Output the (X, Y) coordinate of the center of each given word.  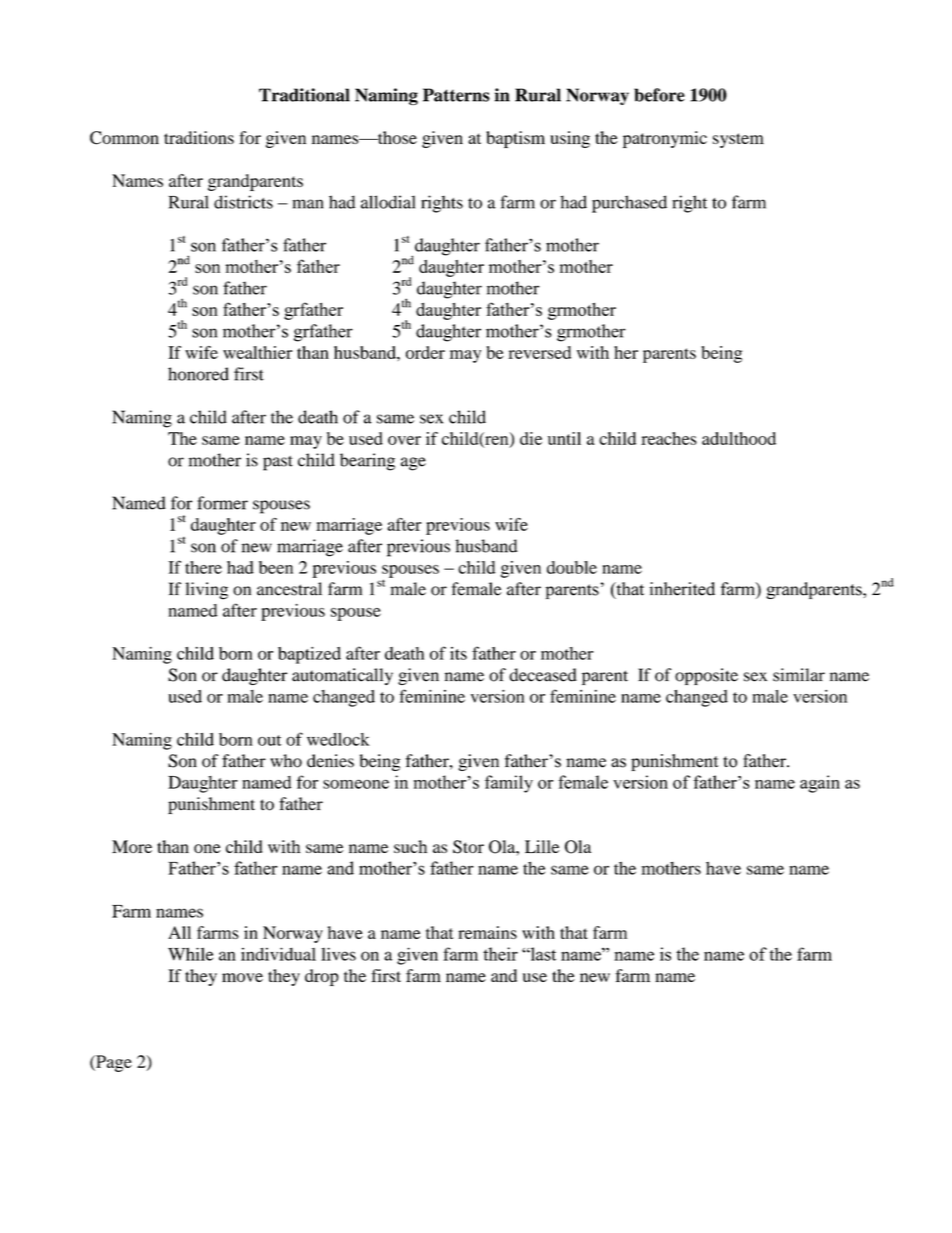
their (500, 954)
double (572, 567)
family (509, 784)
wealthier (257, 352)
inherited (682, 589)
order (425, 352)
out (270, 740)
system (738, 140)
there (203, 567)
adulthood (739, 438)
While (190, 954)
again (820, 784)
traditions (199, 137)
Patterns (456, 95)
